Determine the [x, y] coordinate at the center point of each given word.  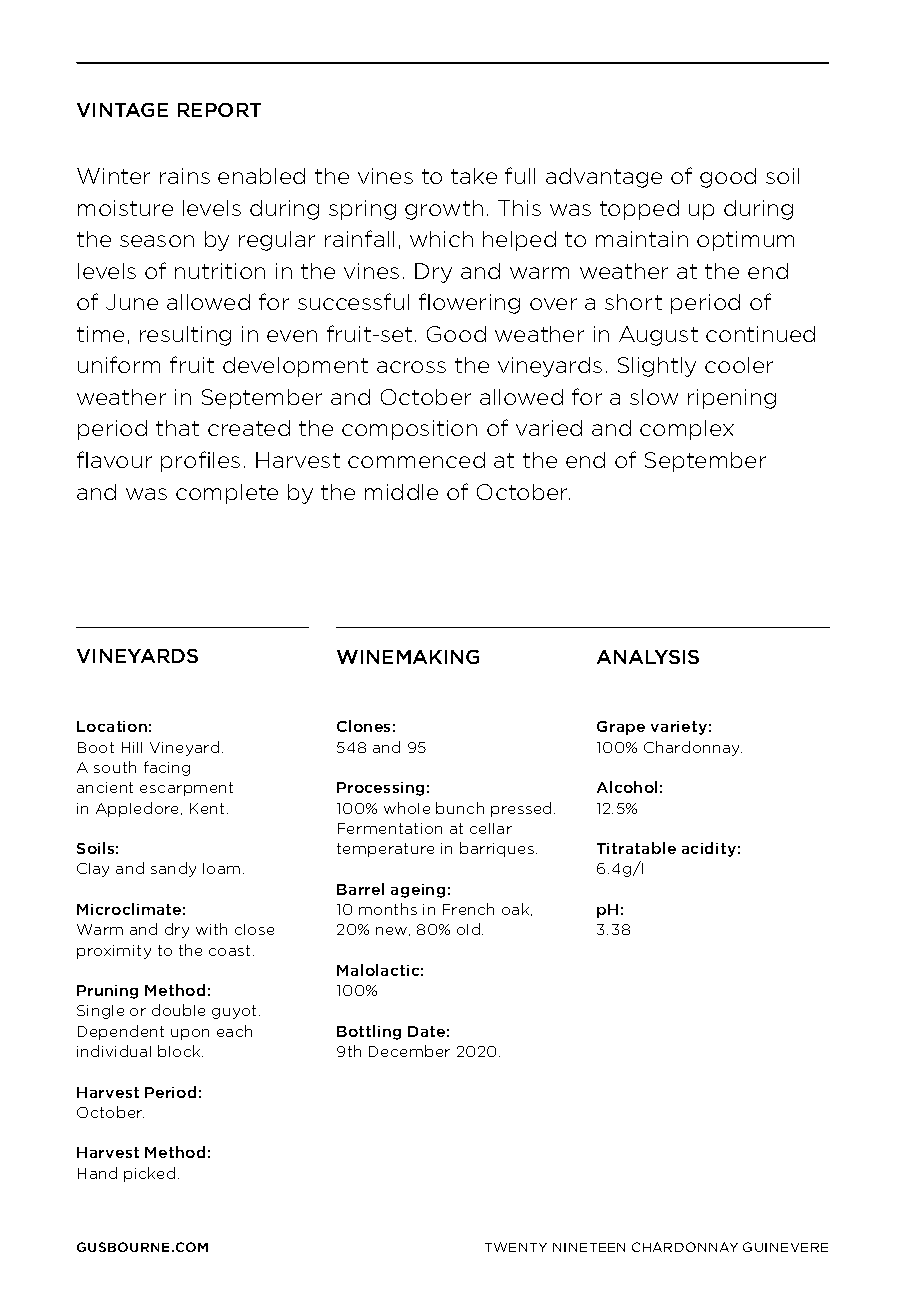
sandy [173, 869]
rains [185, 176]
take [474, 176]
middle [401, 492]
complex [687, 430]
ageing [418, 891]
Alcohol [627, 787]
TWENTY [516, 1247]
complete [227, 494]
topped [639, 210]
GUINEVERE [785, 1247]
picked [149, 1174]
